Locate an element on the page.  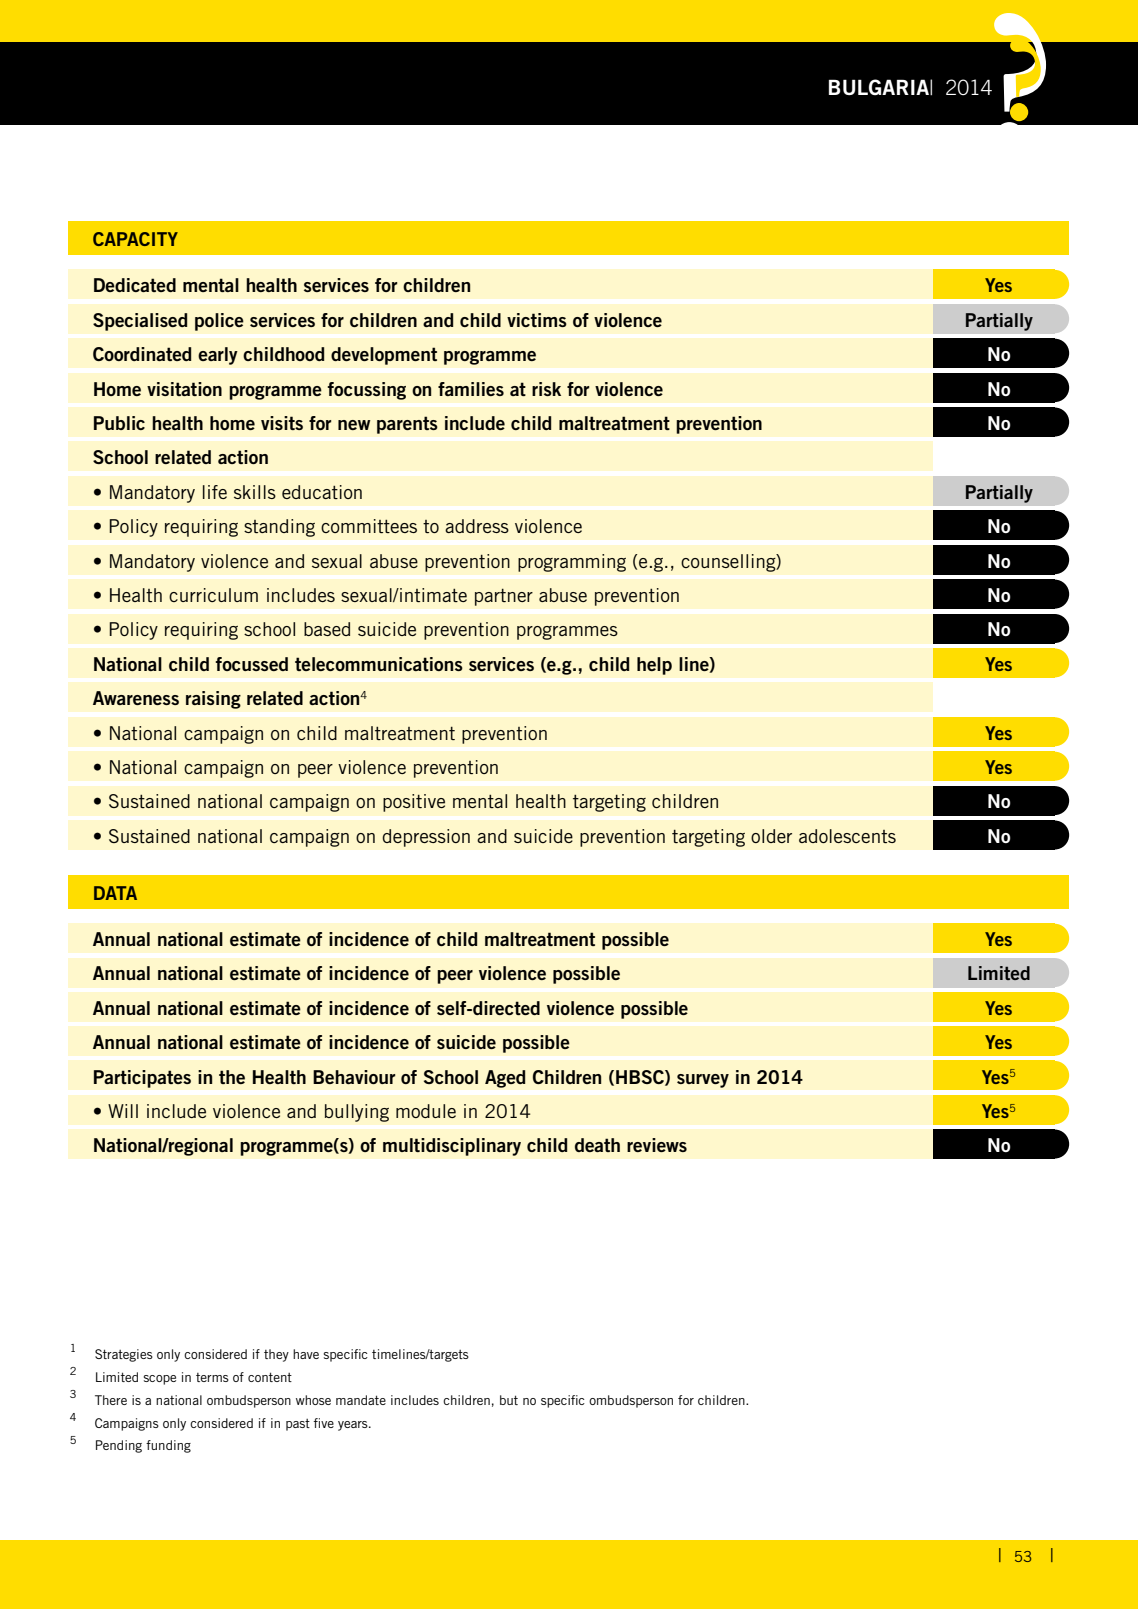
victims is located at coordinates (537, 320).
